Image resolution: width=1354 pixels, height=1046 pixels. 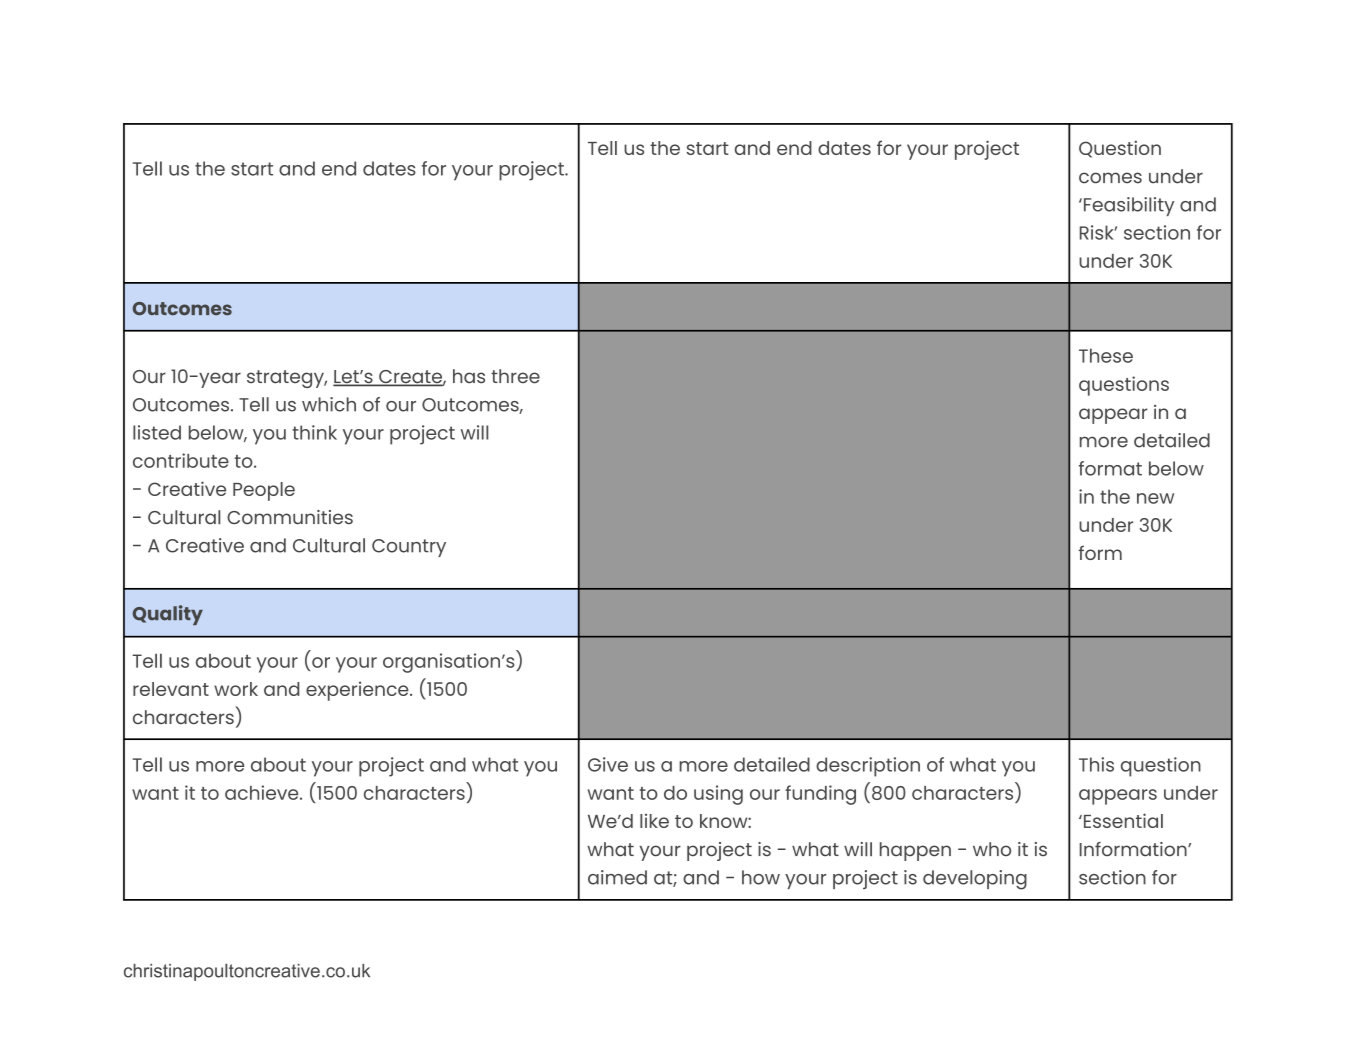 I want to click on Feasibility, so click(x=1127, y=206).
